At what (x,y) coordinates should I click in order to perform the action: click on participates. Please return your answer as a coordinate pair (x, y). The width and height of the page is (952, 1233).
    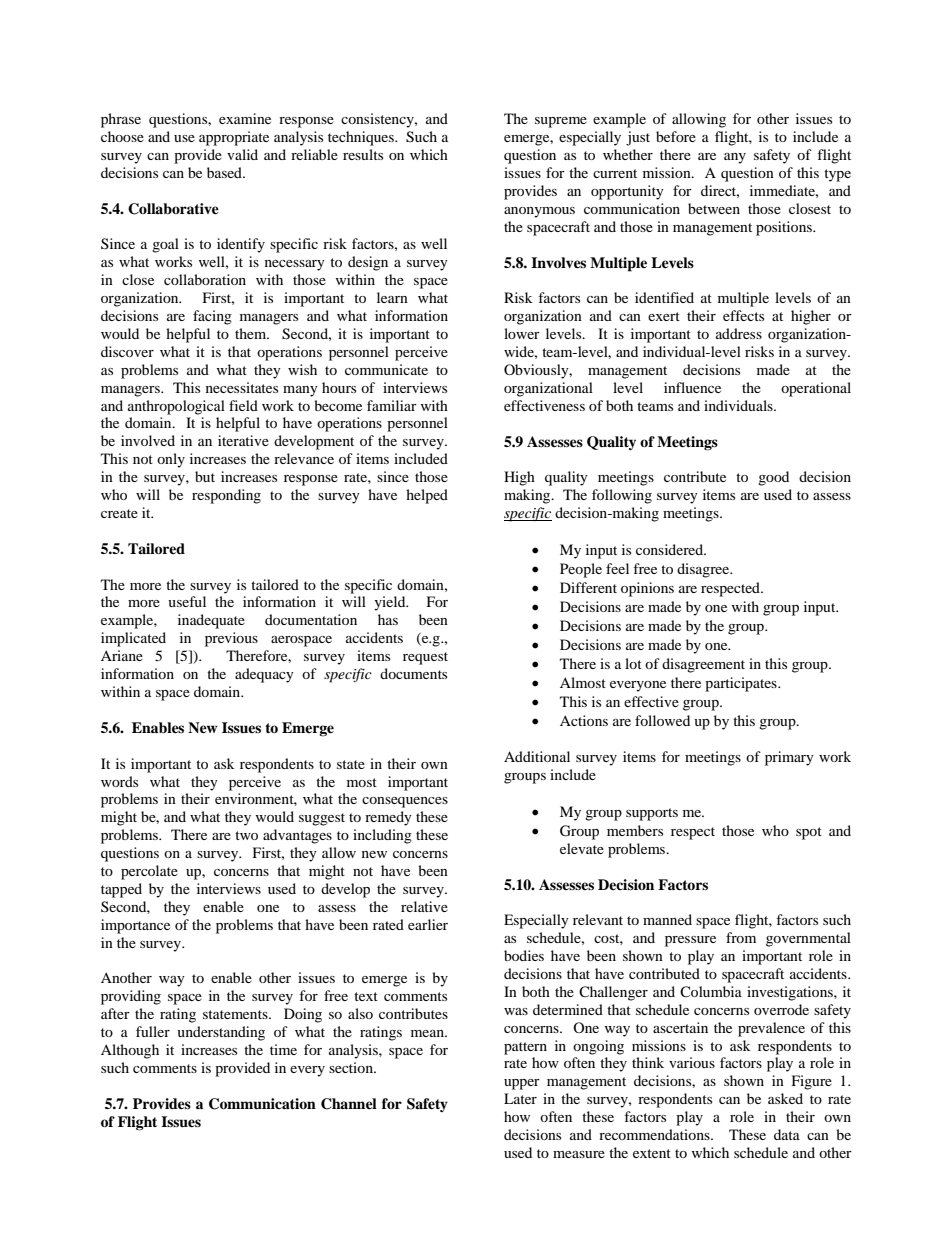
    Looking at the image, I should click on (742, 684).
